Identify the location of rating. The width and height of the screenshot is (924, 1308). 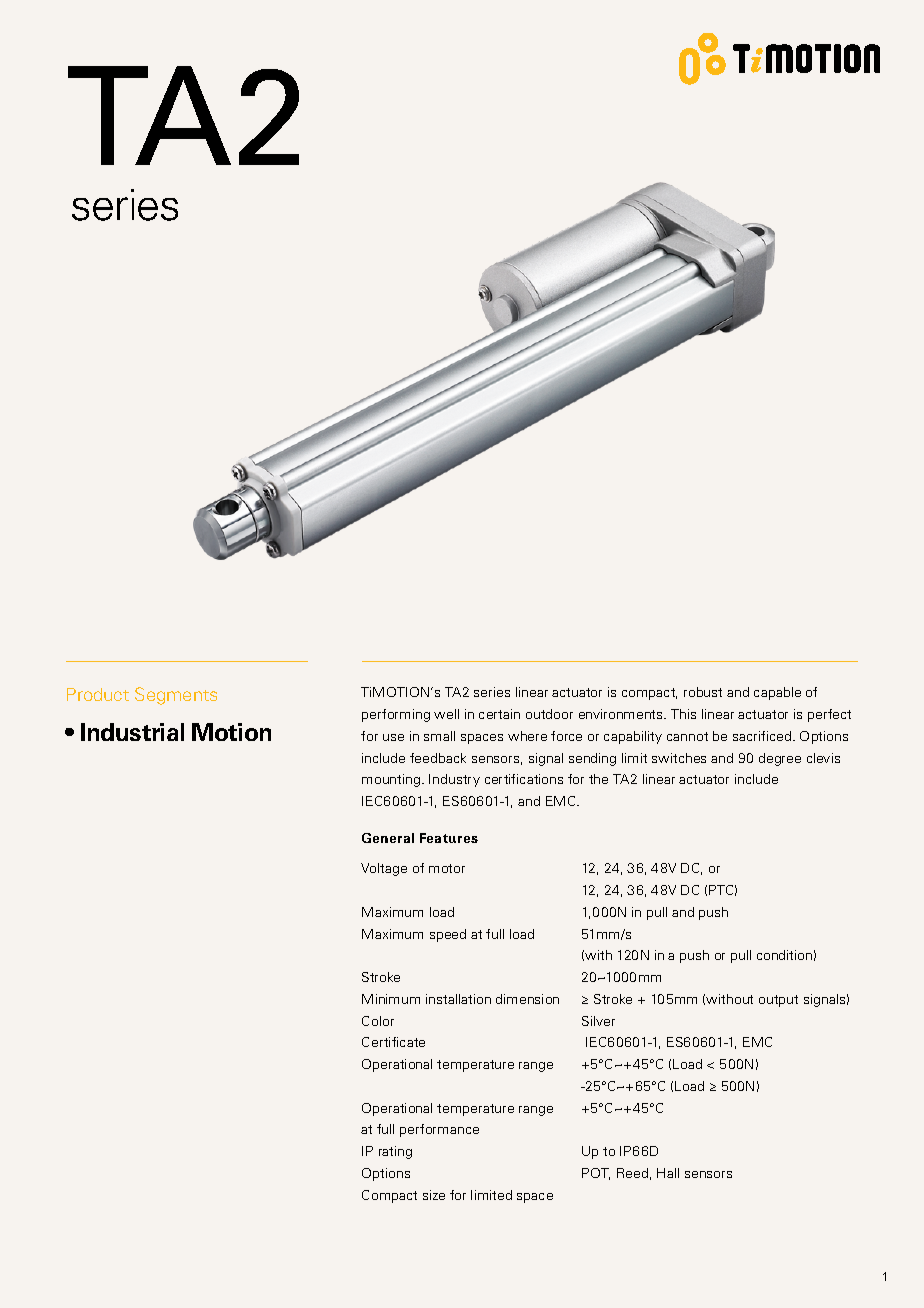
(395, 1152).
